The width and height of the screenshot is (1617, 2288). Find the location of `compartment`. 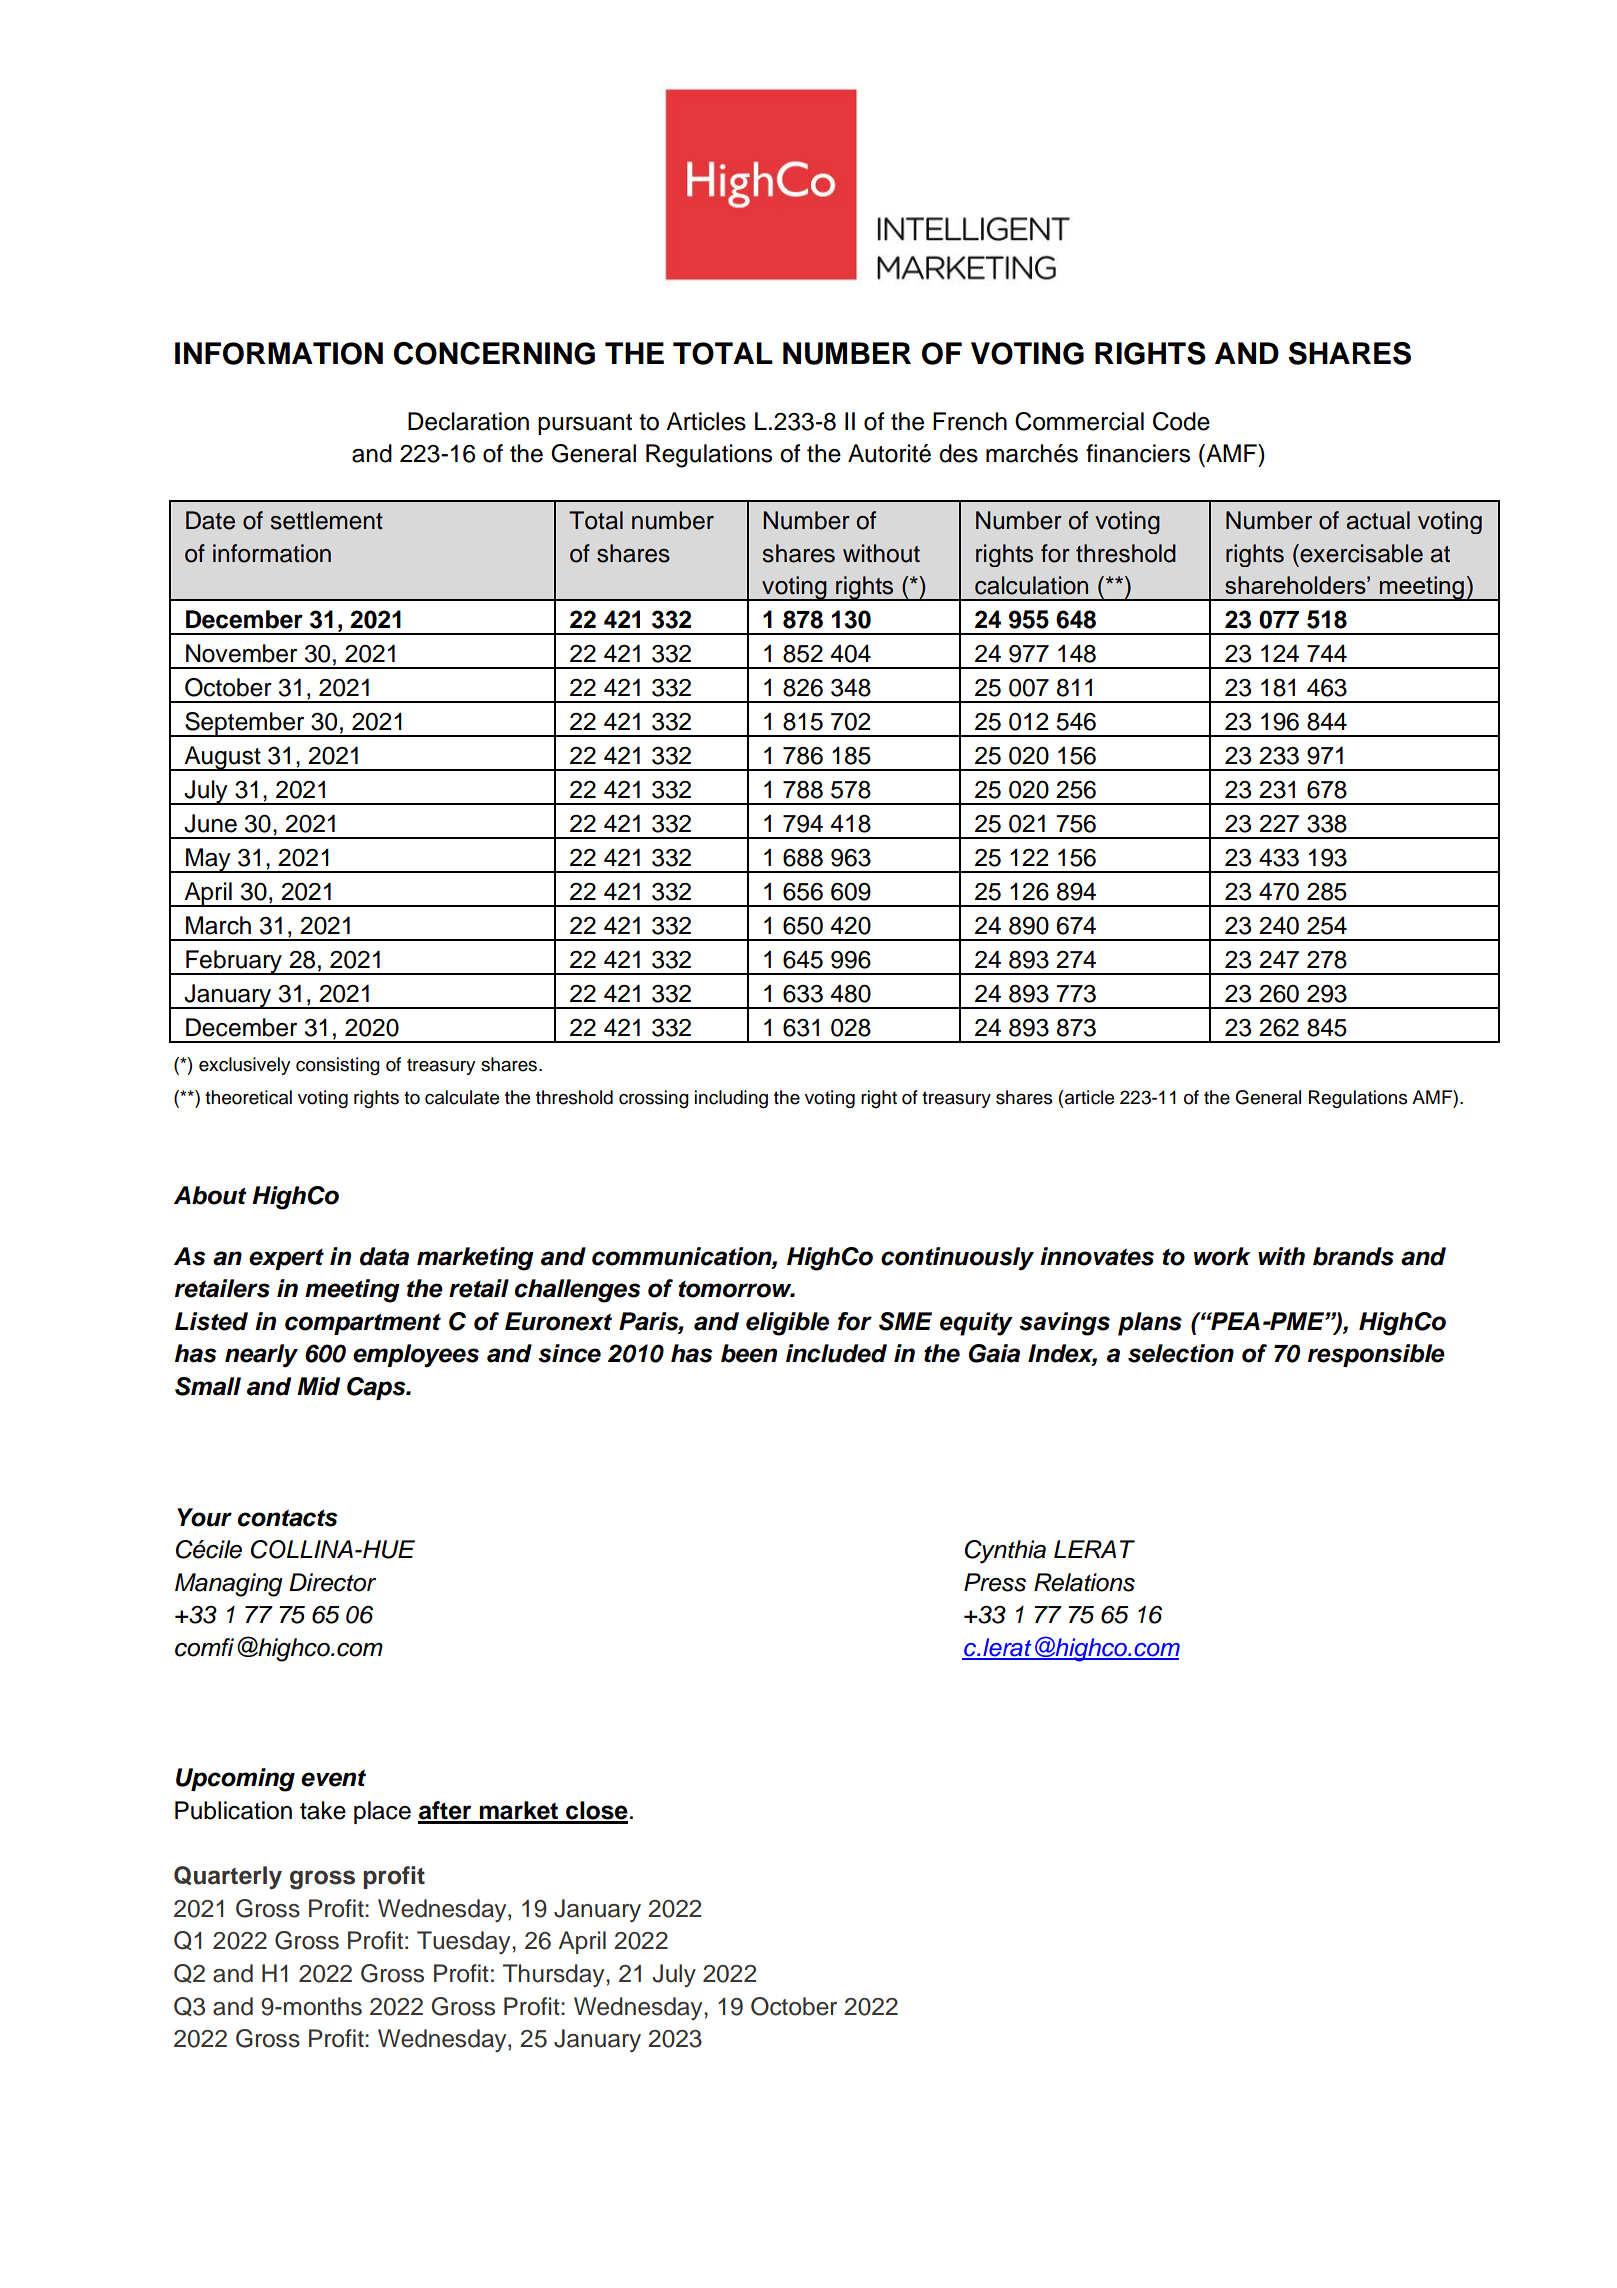

compartment is located at coordinates (363, 1324).
